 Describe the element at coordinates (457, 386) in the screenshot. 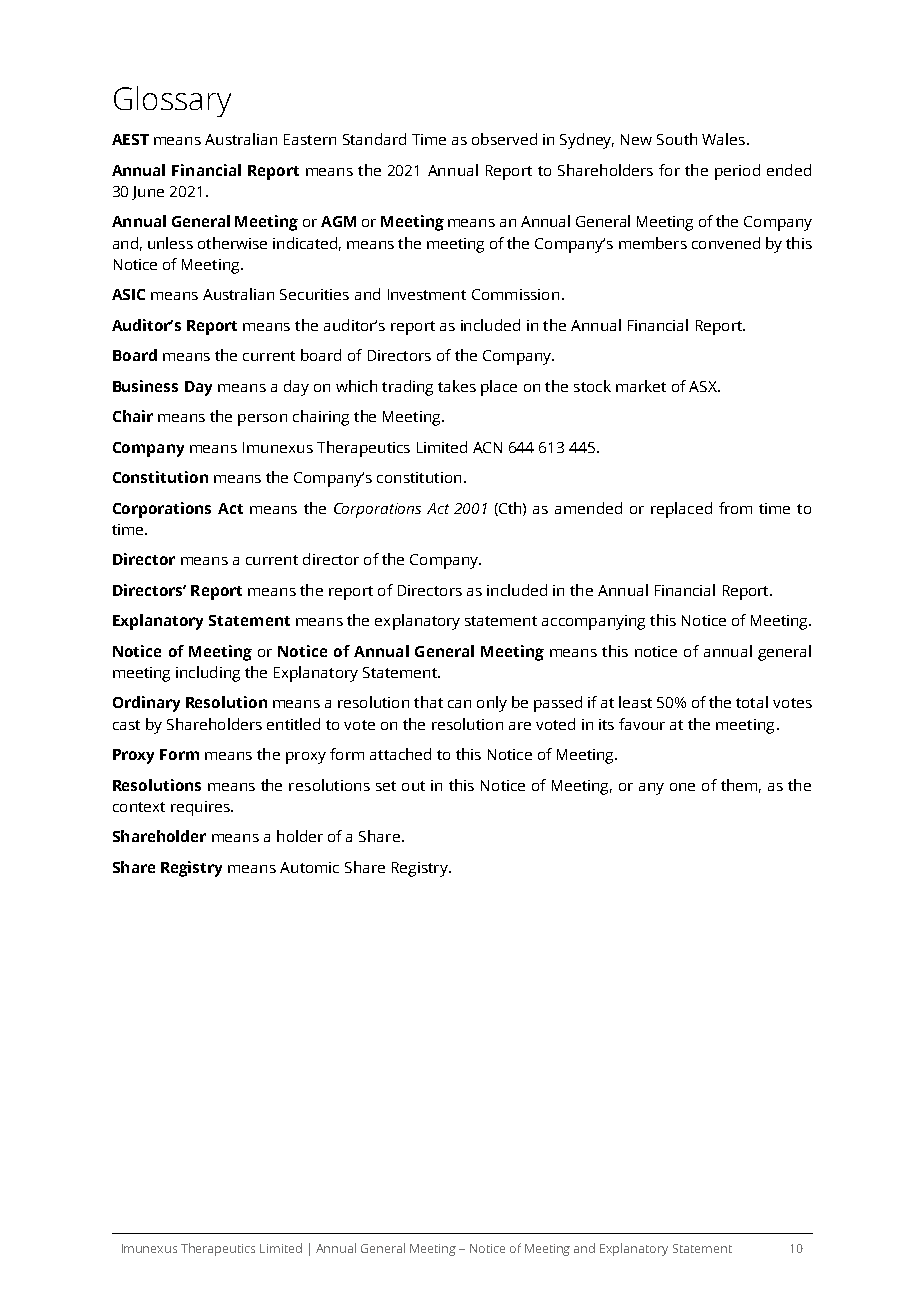

I see `takes` at that location.
